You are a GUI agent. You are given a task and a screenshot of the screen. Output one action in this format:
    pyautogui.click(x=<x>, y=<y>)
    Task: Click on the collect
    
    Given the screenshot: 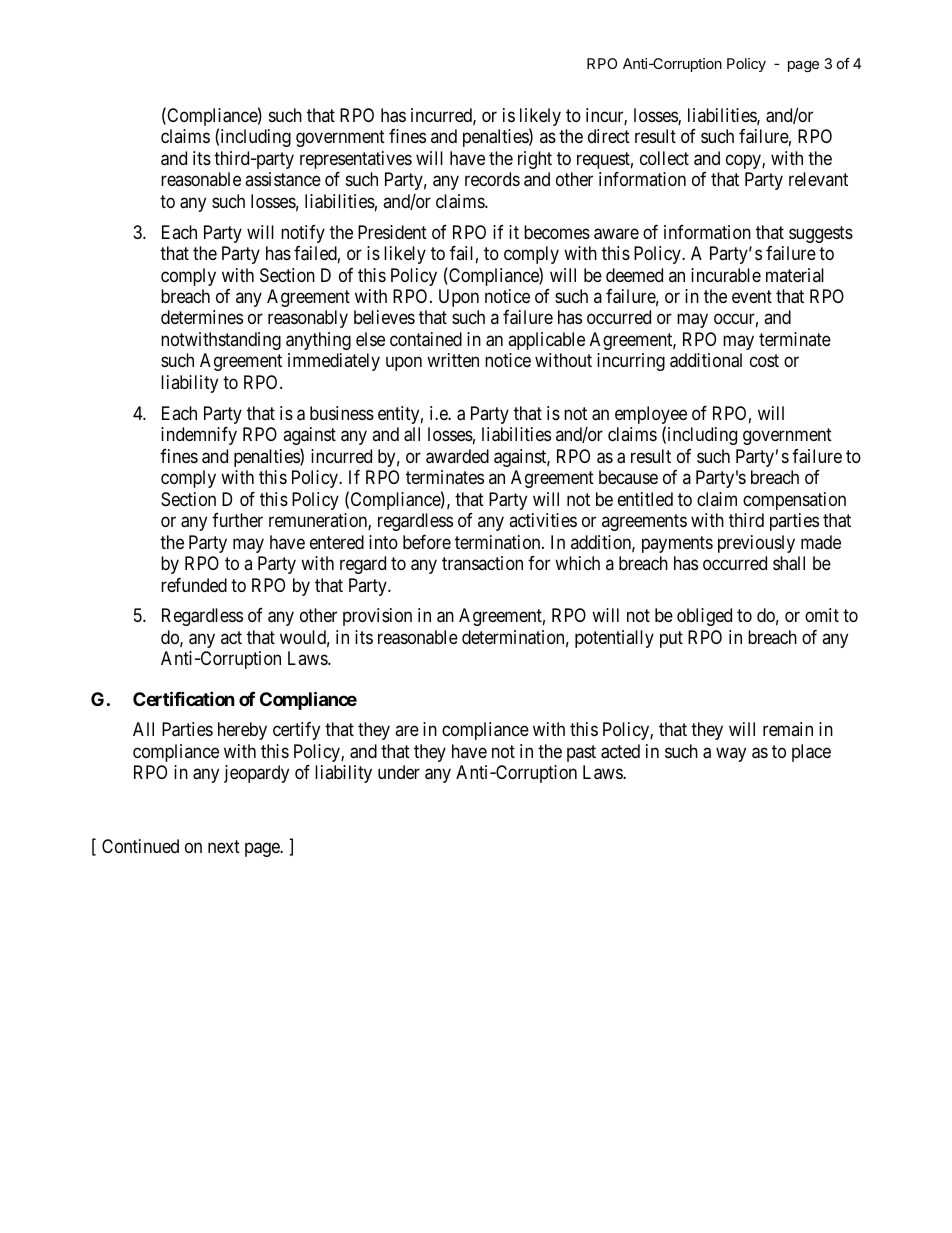 What is the action you would take?
    pyautogui.click(x=664, y=158)
